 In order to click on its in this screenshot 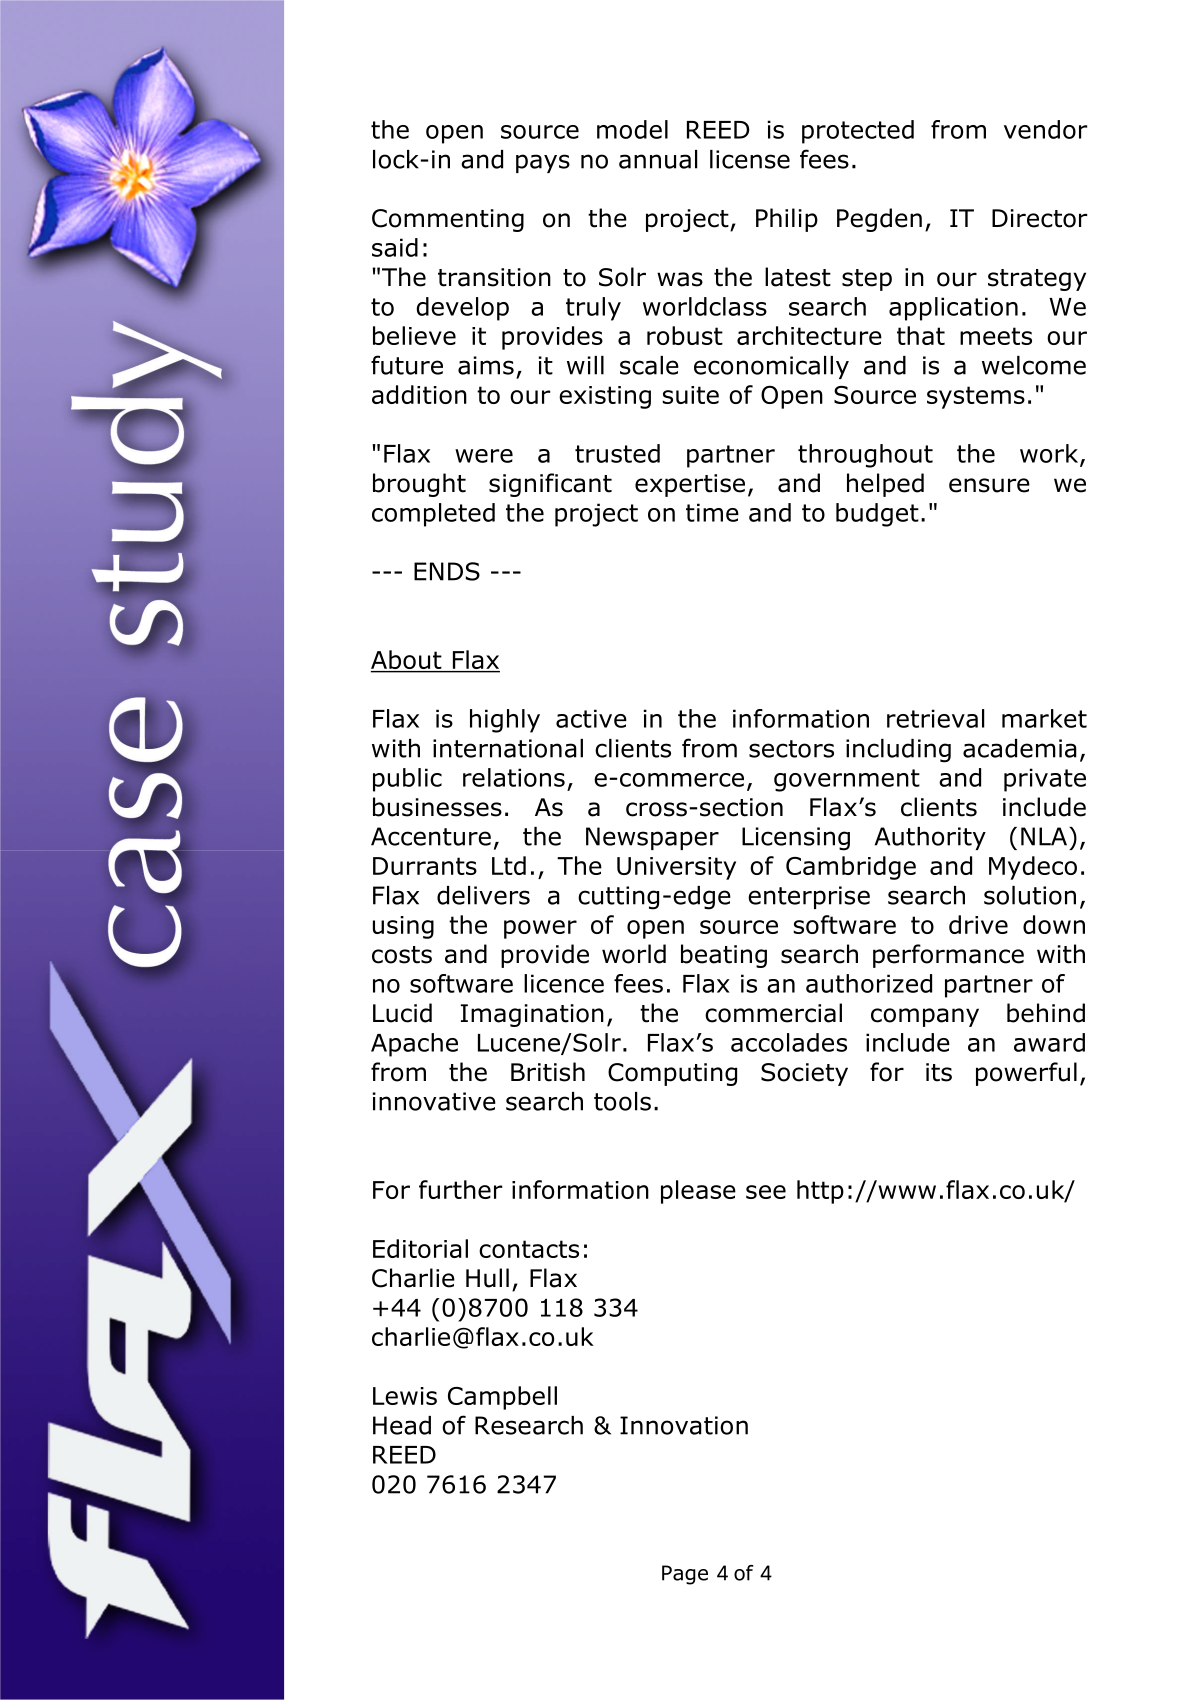, I will do `click(939, 1072)`.
